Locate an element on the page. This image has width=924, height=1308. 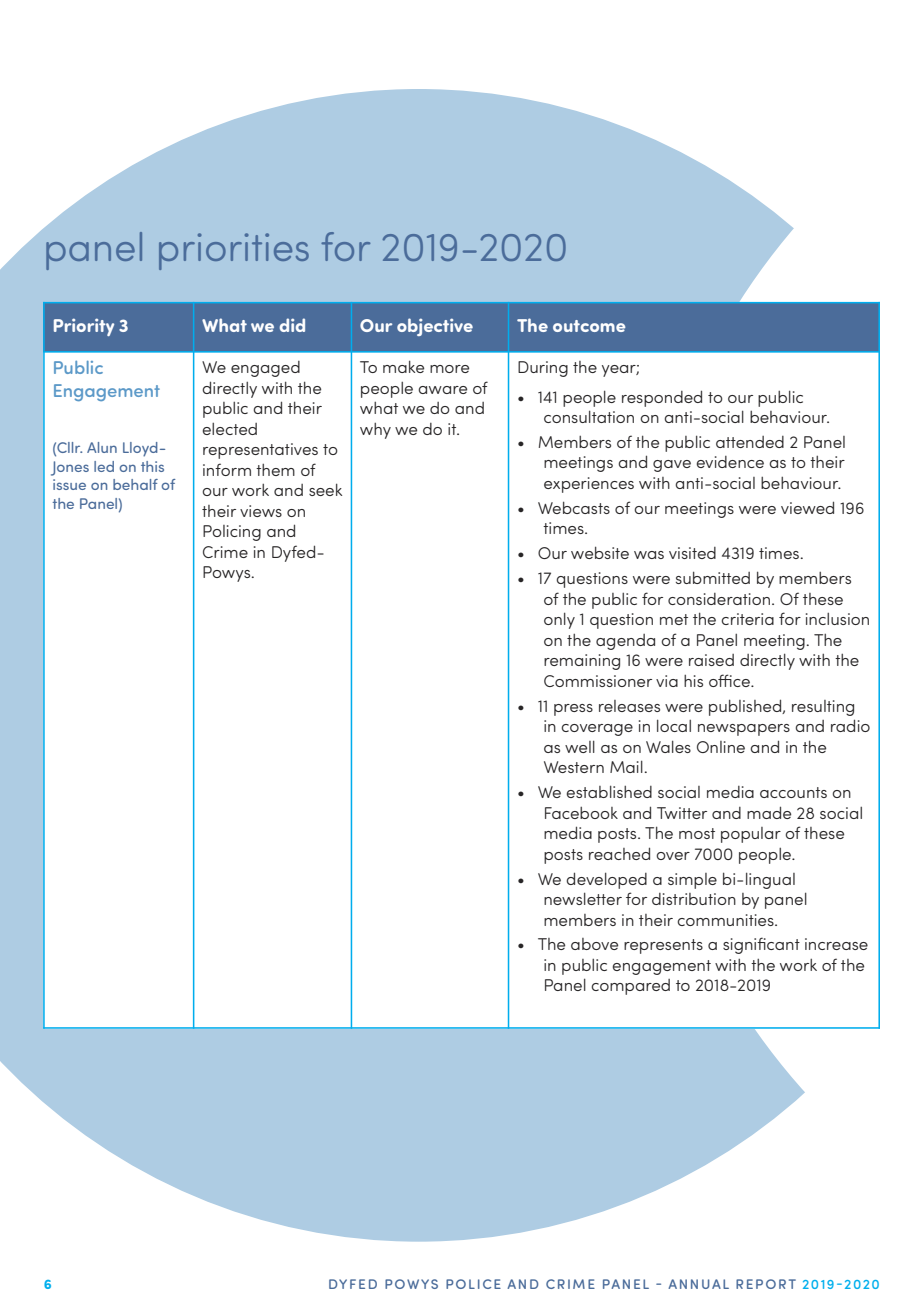
Policing is located at coordinates (232, 533).
